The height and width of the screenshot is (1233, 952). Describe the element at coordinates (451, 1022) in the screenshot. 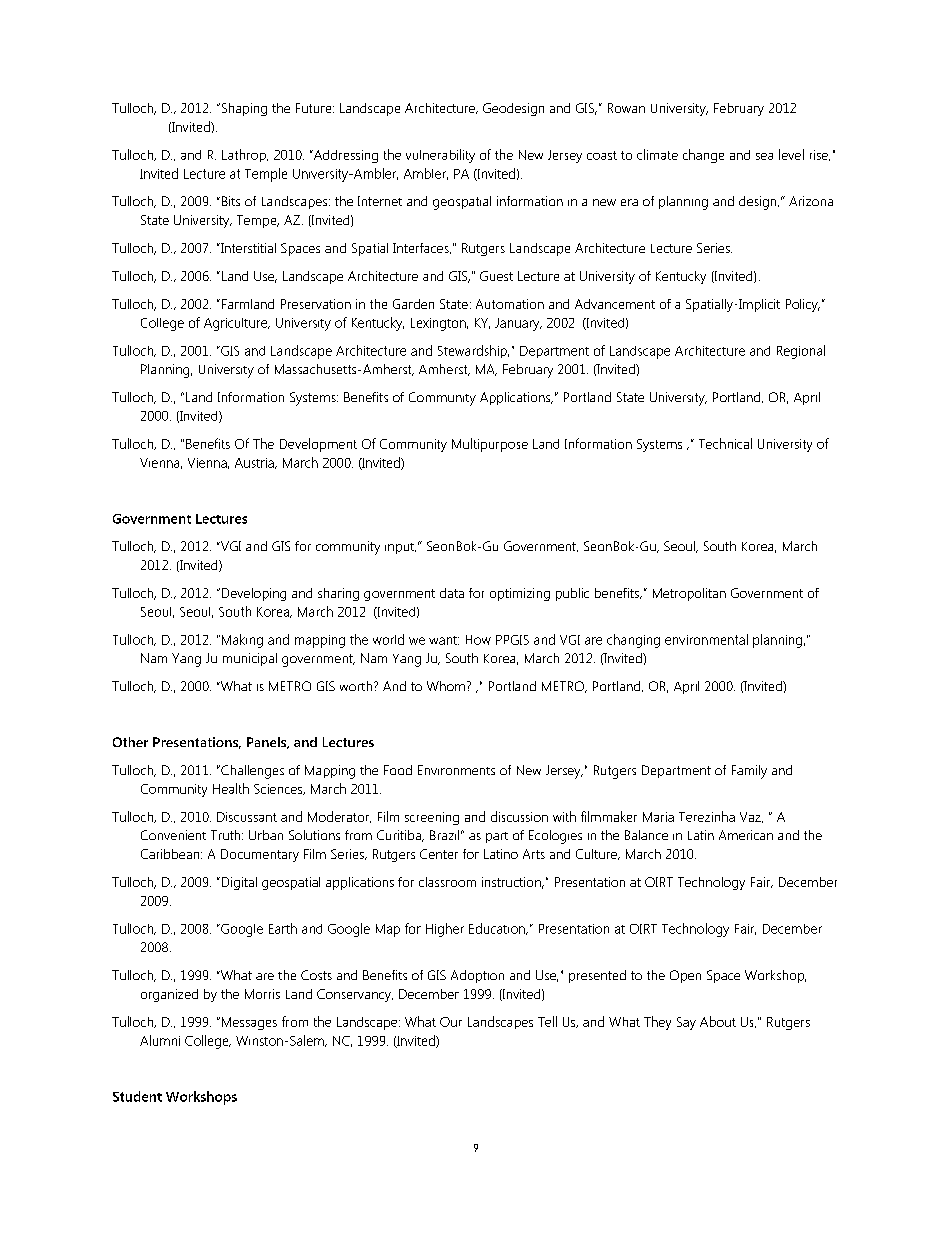

I see `Our` at that location.
